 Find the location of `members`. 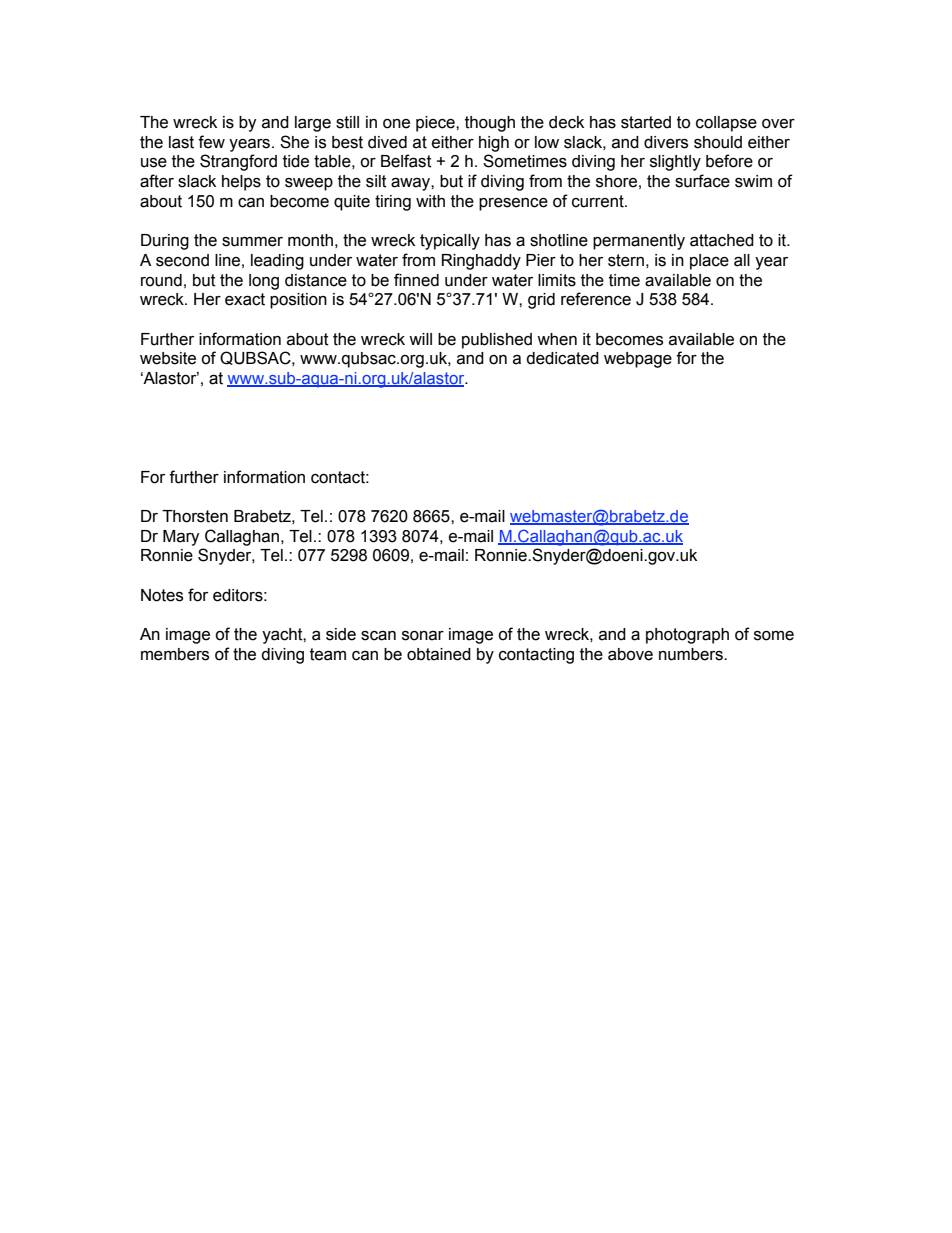

members is located at coordinates (175, 654).
